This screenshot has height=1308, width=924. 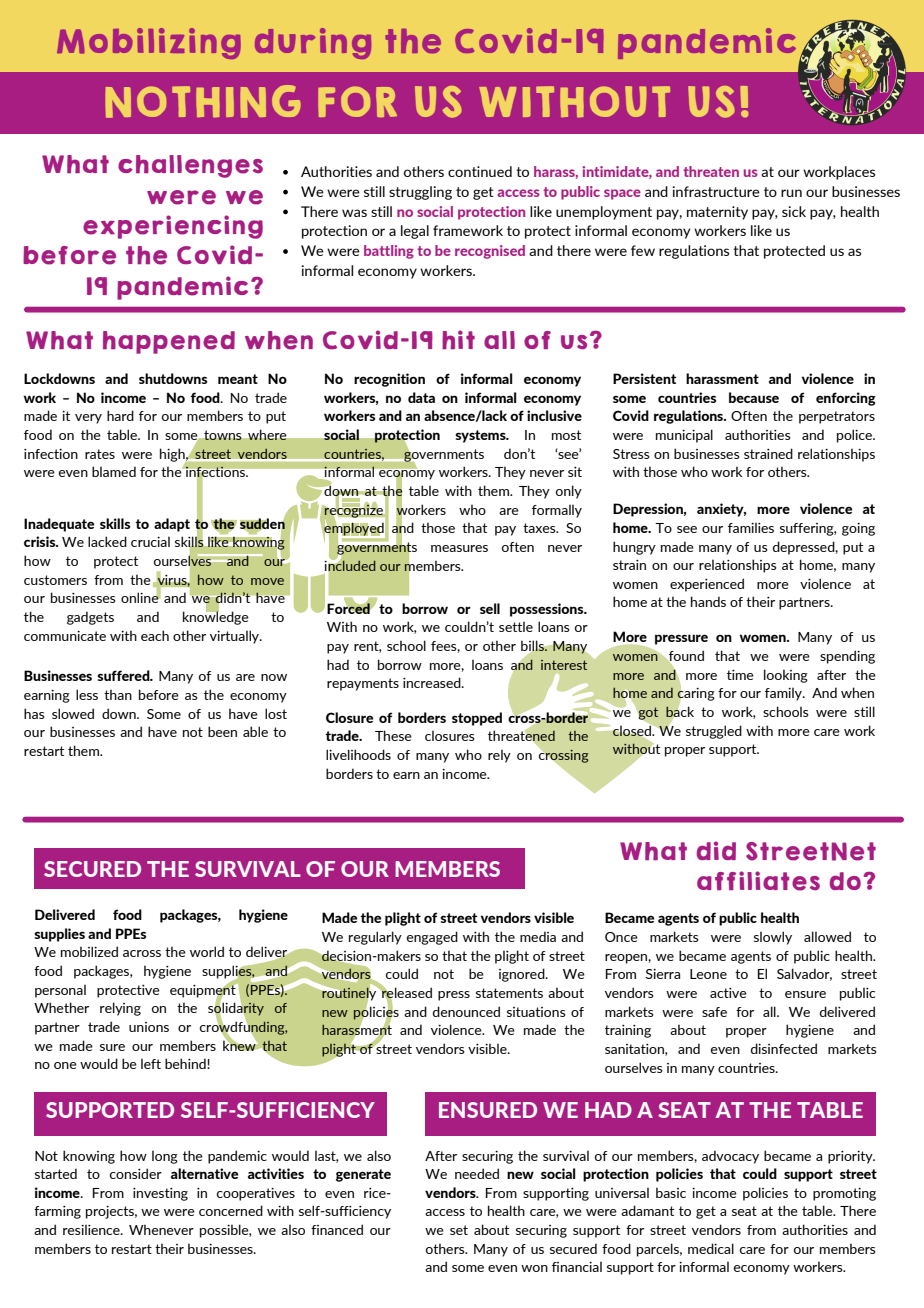 What do you see at coordinates (477, 1173) in the screenshot?
I see `needed` at bounding box center [477, 1173].
